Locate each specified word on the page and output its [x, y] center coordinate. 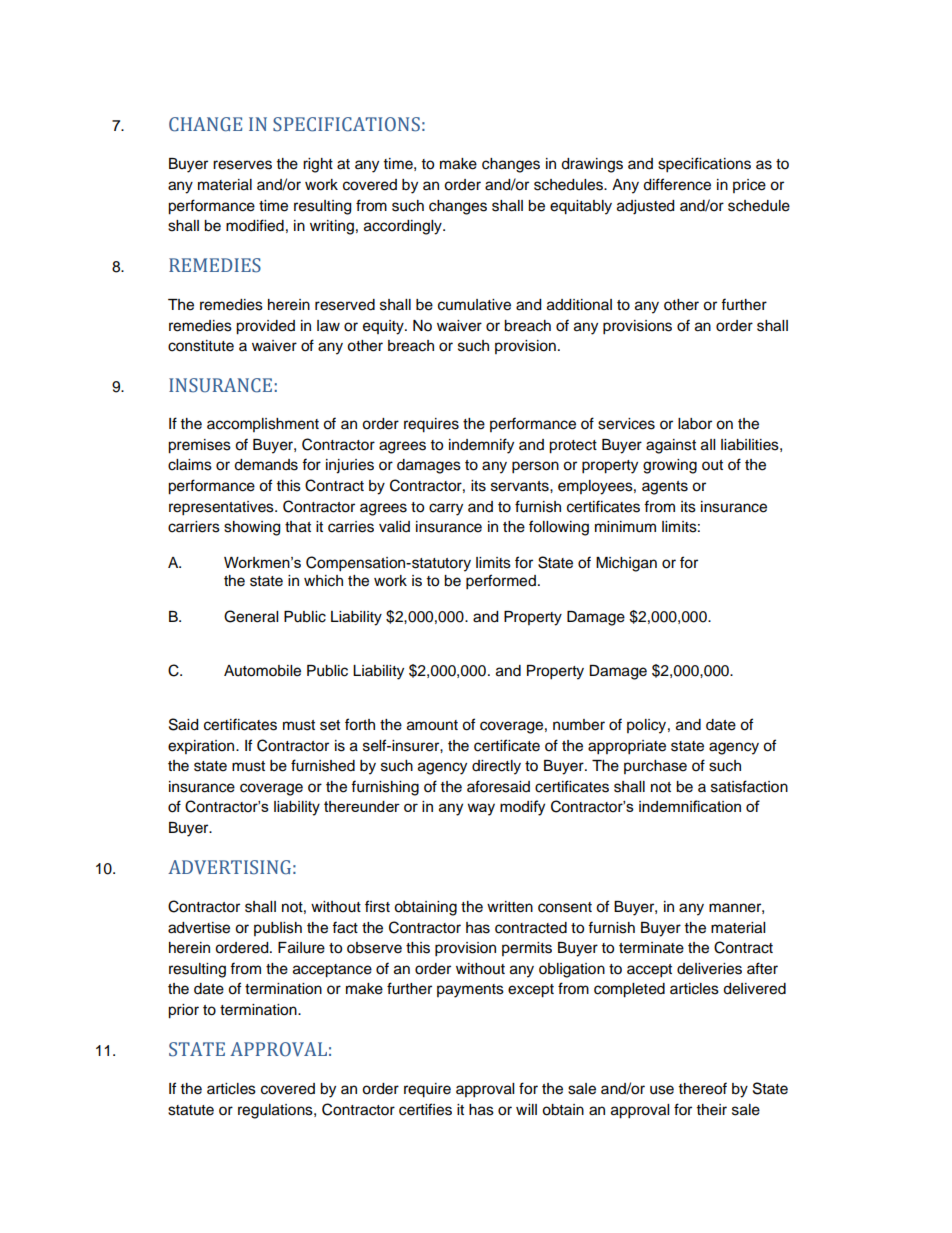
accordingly [404, 227]
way [481, 809]
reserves [242, 165]
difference [677, 184]
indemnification [690, 806]
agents [665, 488]
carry [446, 509]
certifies [425, 1109]
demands [266, 465]
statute [191, 1110]
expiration [202, 747]
